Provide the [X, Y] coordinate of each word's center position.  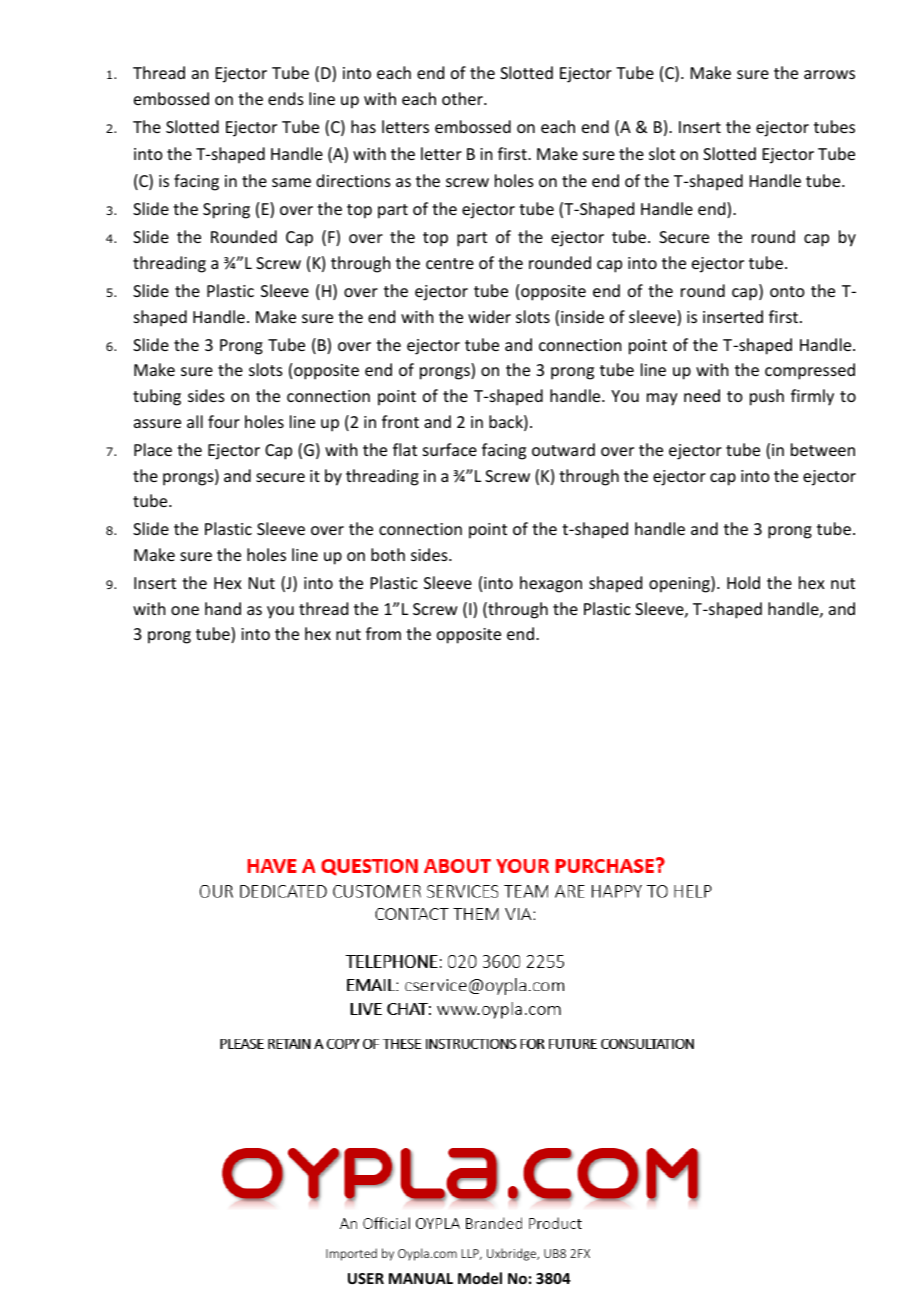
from [383, 633]
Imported [351, 1254]
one [185, 610]
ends [286, 98]
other [463, 98]
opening [680, 584]
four [224, 421]
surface [450, 449]
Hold [743, 582]
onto [787, 291]
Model [480, 1278]
